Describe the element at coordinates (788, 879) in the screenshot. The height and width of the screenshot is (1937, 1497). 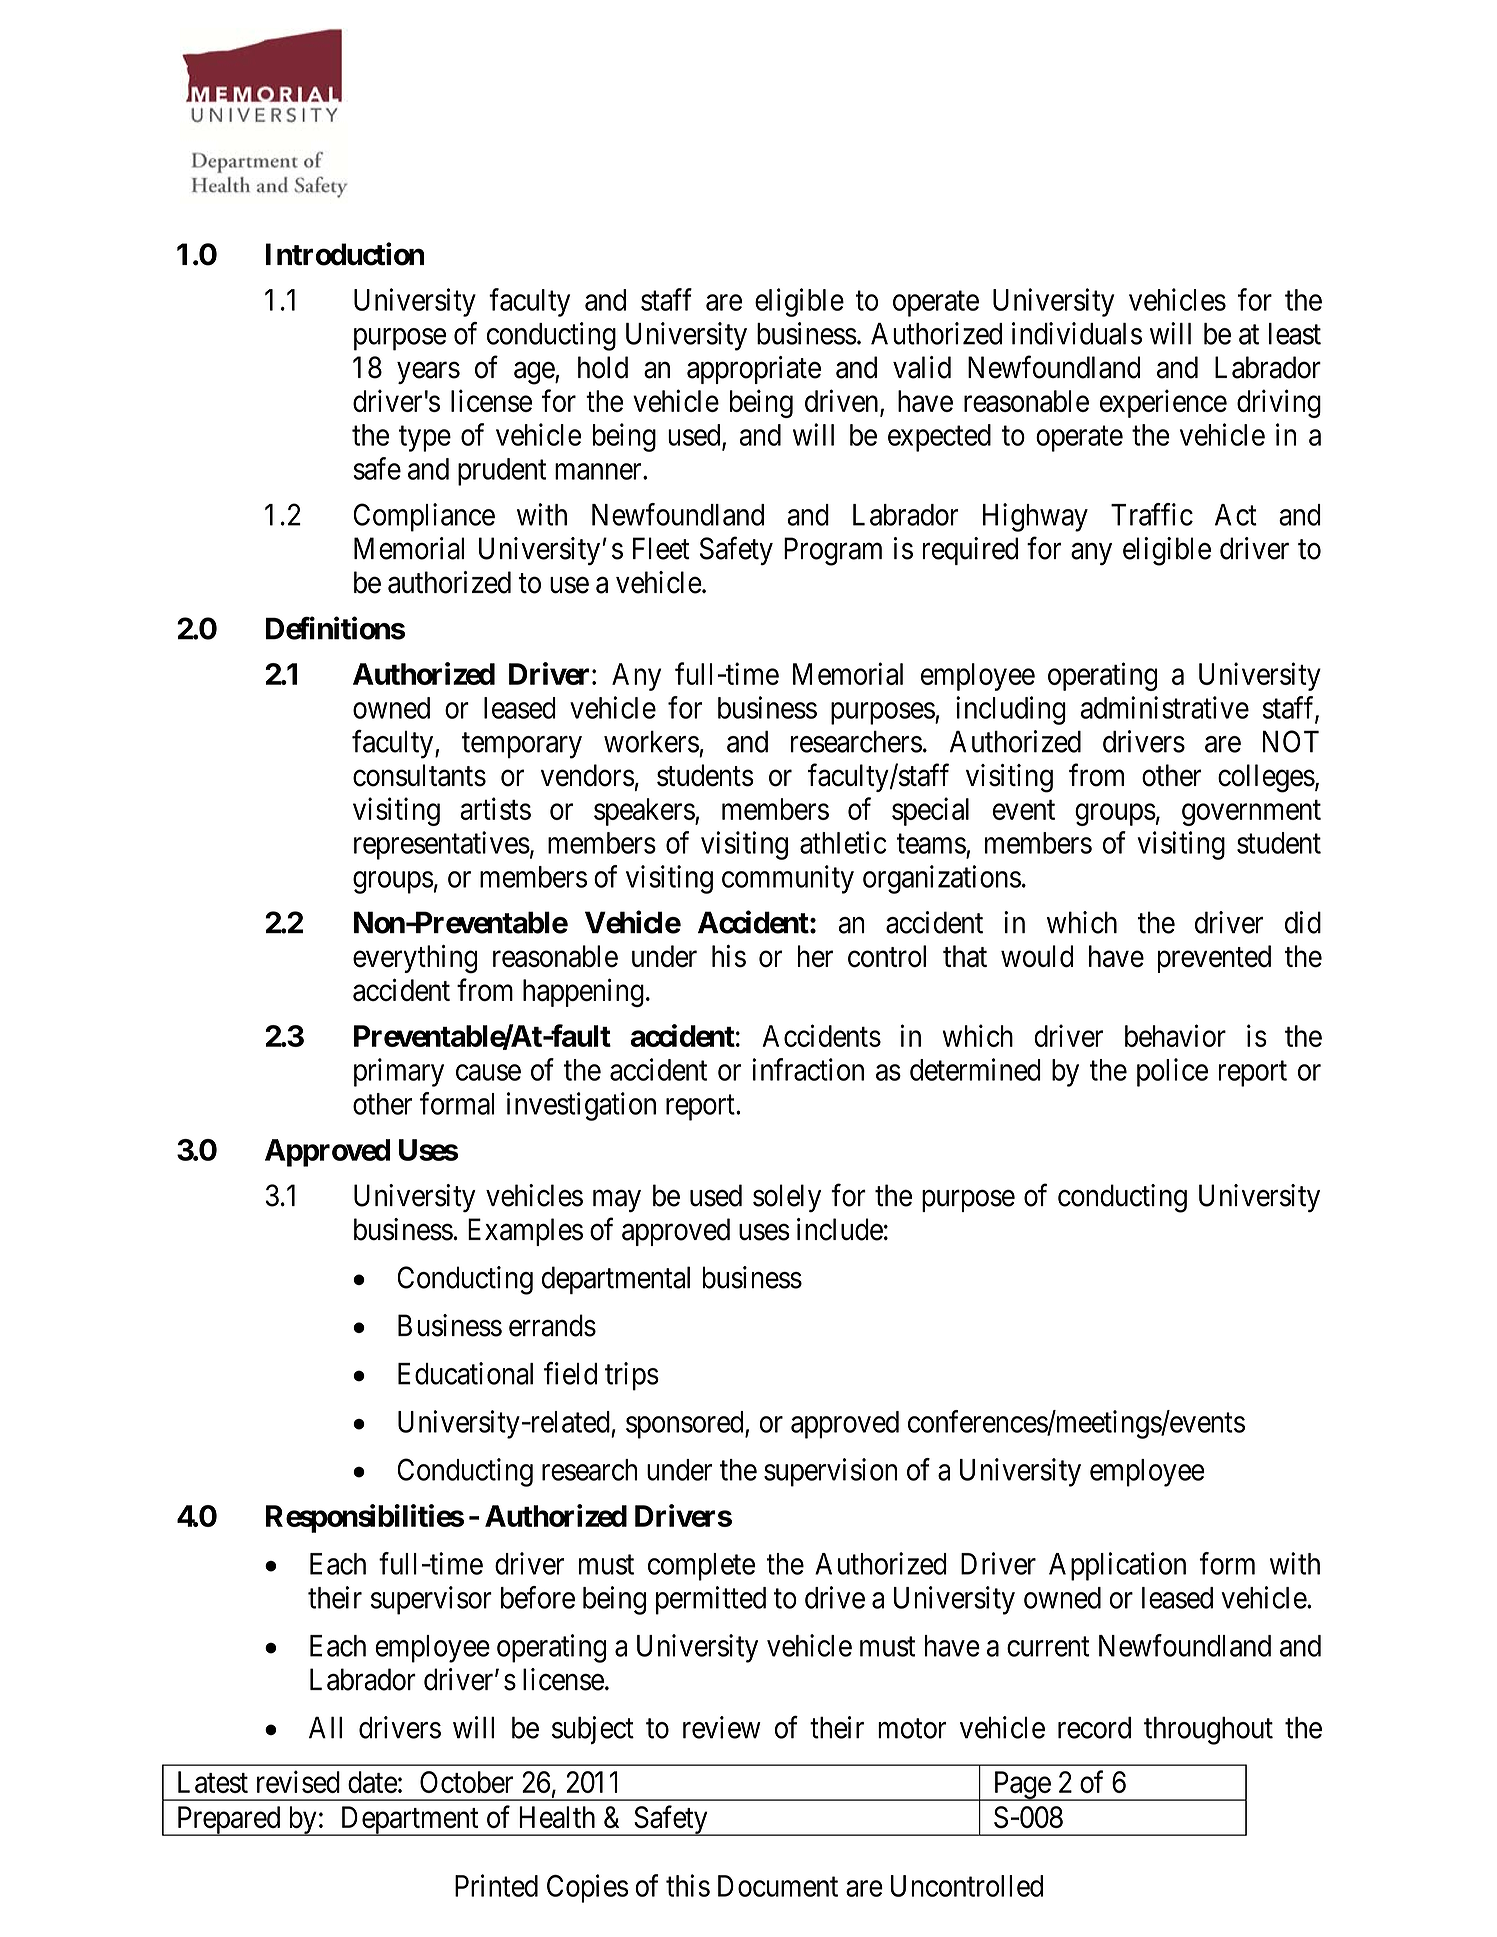
I see `community` at that location.
